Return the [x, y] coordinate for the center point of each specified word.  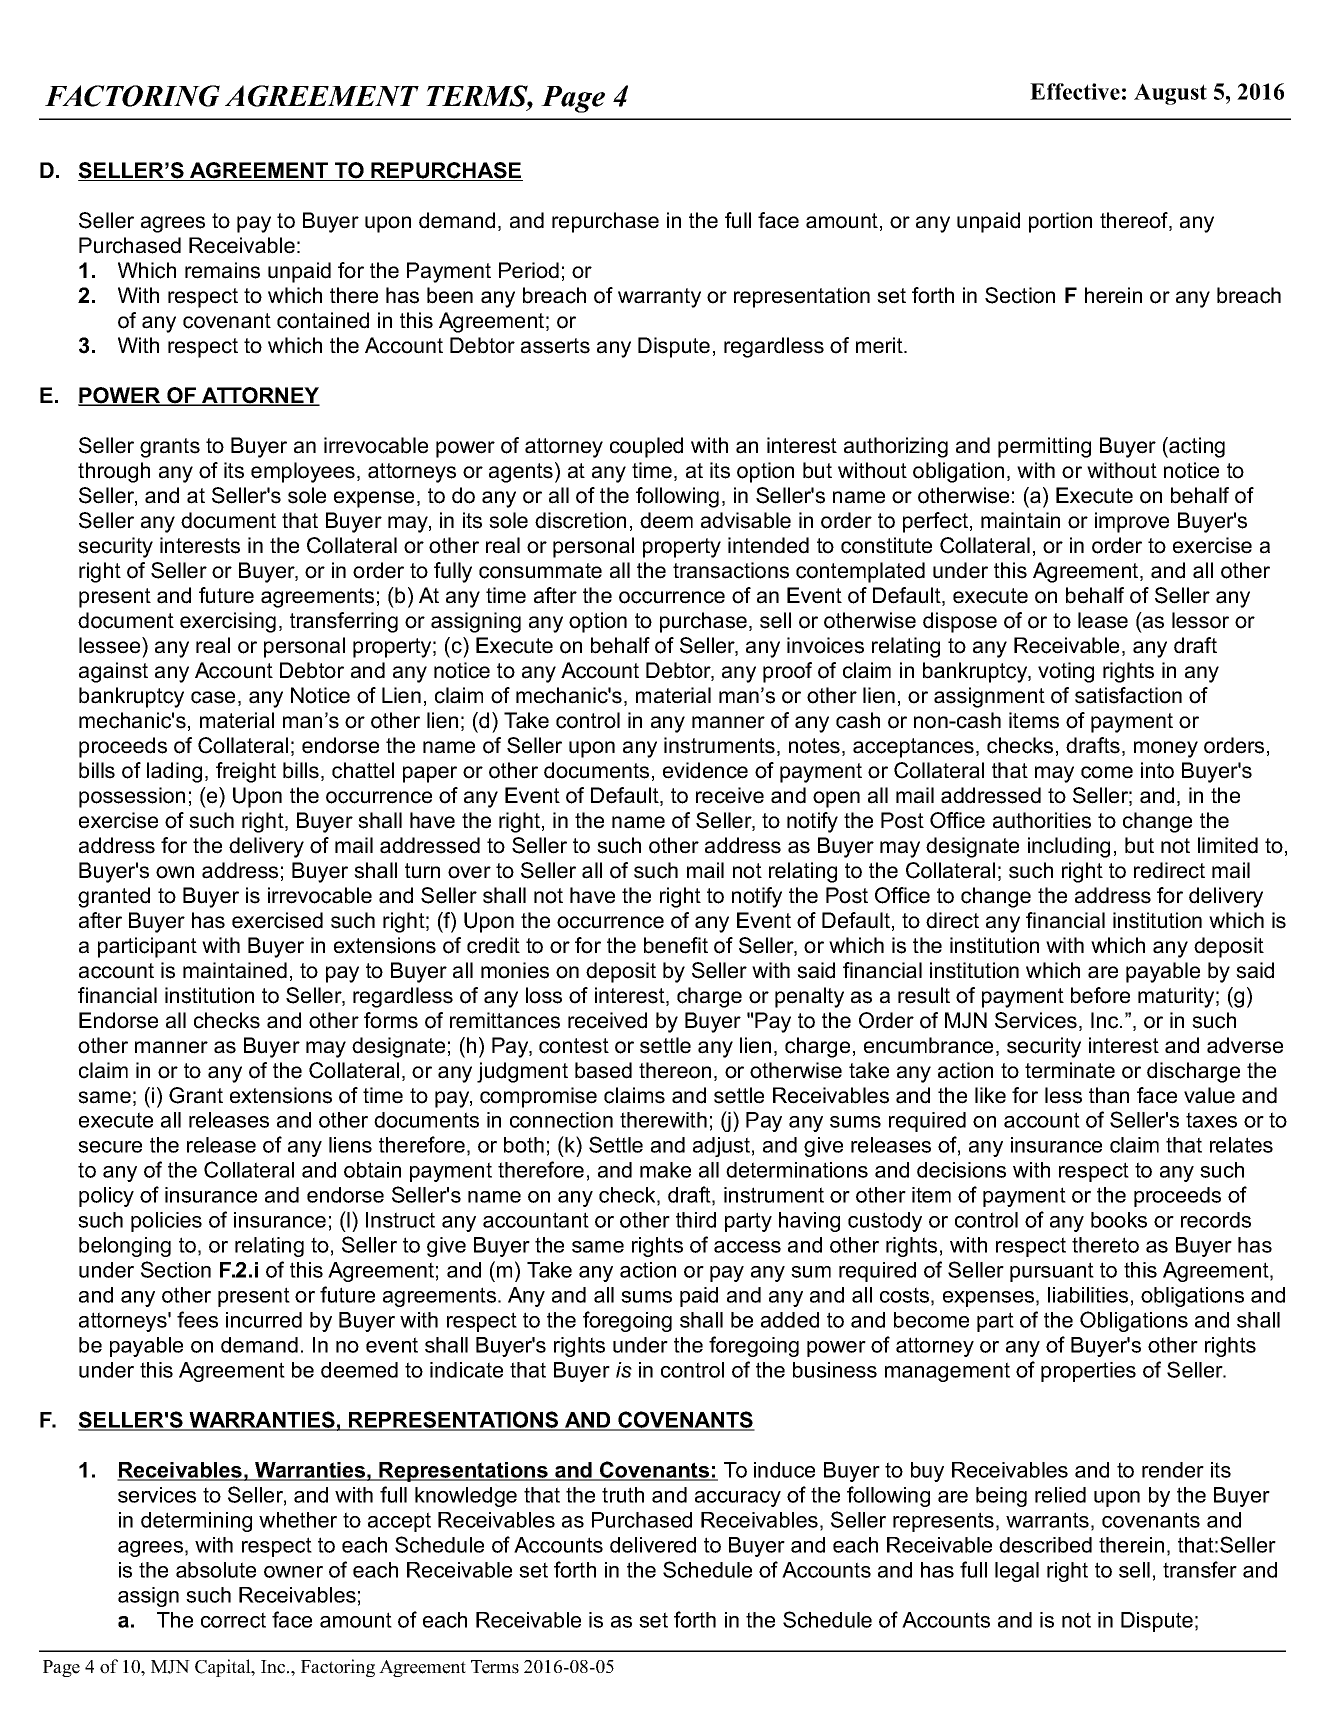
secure [110, 1147]
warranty [659, 298]
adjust [721, 1147]
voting [1066, 672]
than [1109, 1095]
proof [787, 672]
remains [222, 270]
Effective [1075, 91]
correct [233, 1620]
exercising [228, 622]
